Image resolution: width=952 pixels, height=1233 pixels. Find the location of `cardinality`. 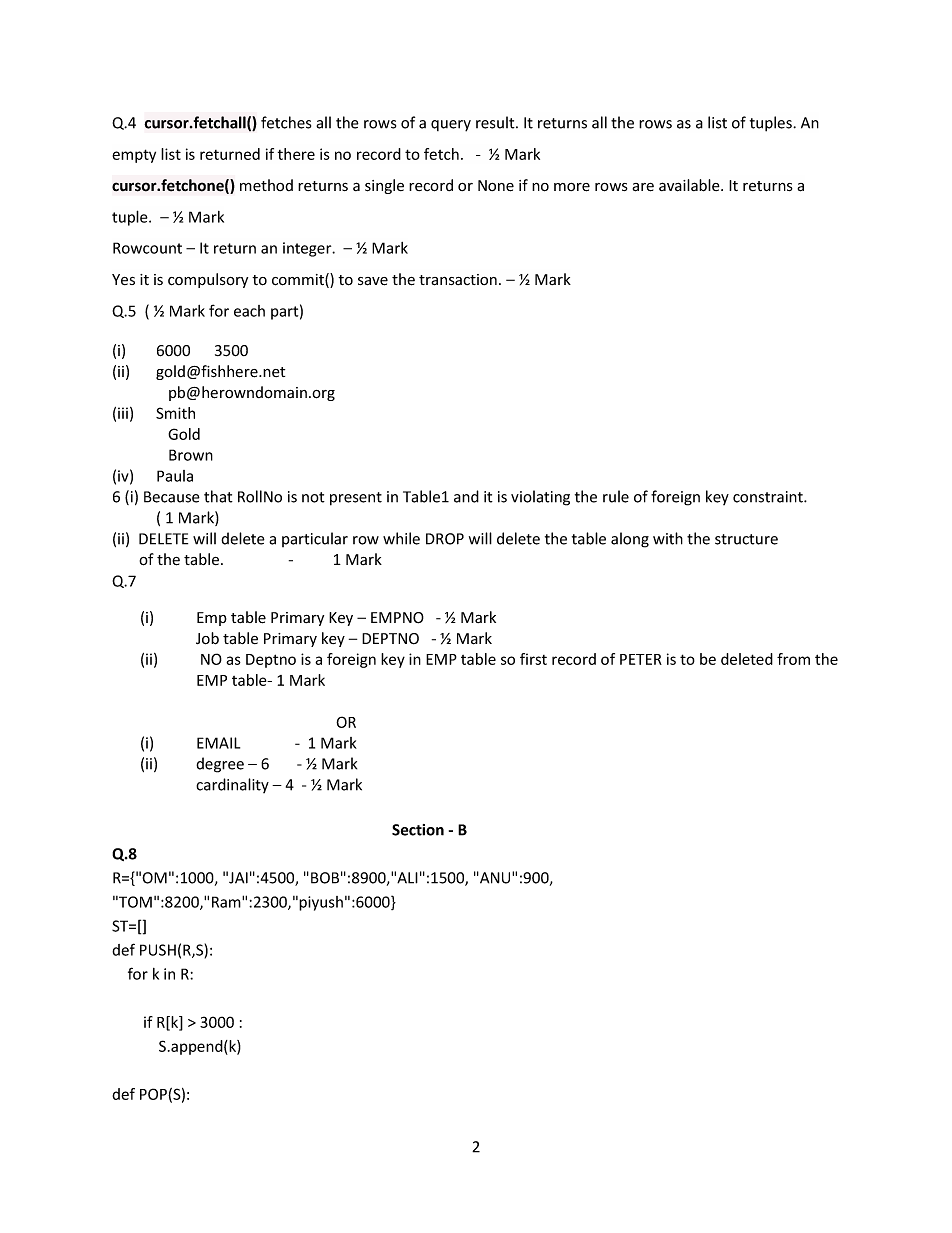

cardinality is located at coordinates (232, 785).
